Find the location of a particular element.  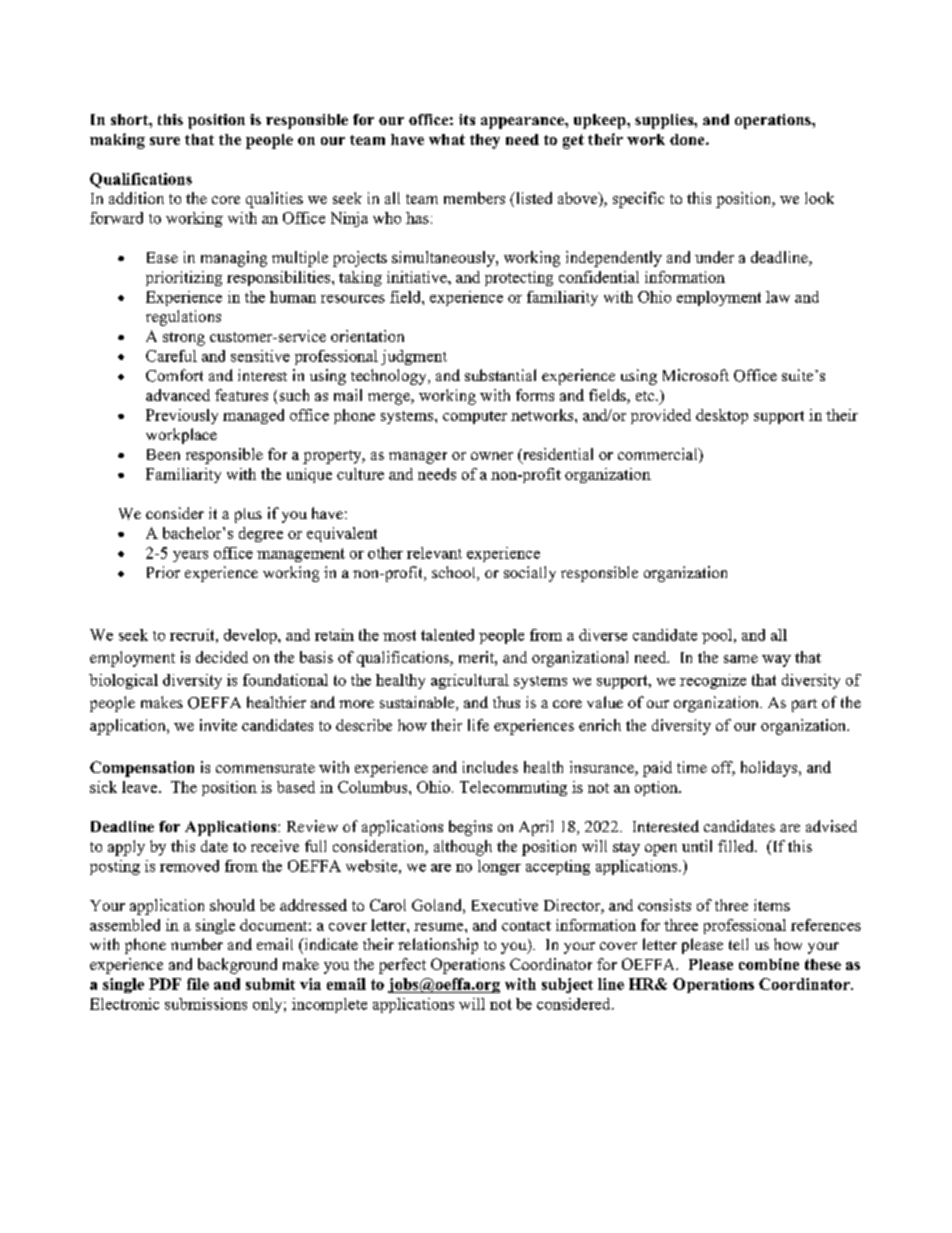

school is located at coordinates (455, 573).
